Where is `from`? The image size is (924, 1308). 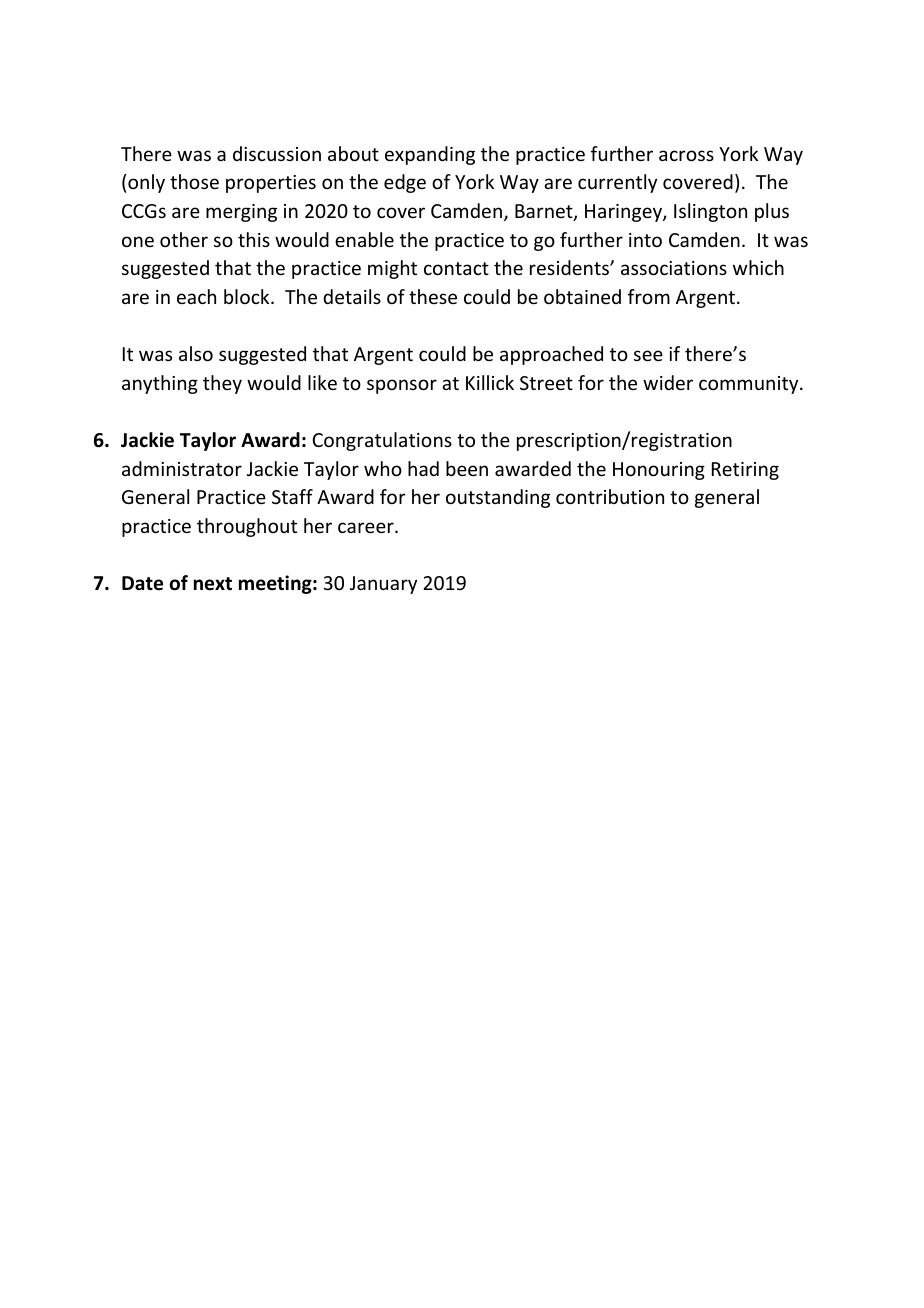 from is located at coordinates (649, 296).
